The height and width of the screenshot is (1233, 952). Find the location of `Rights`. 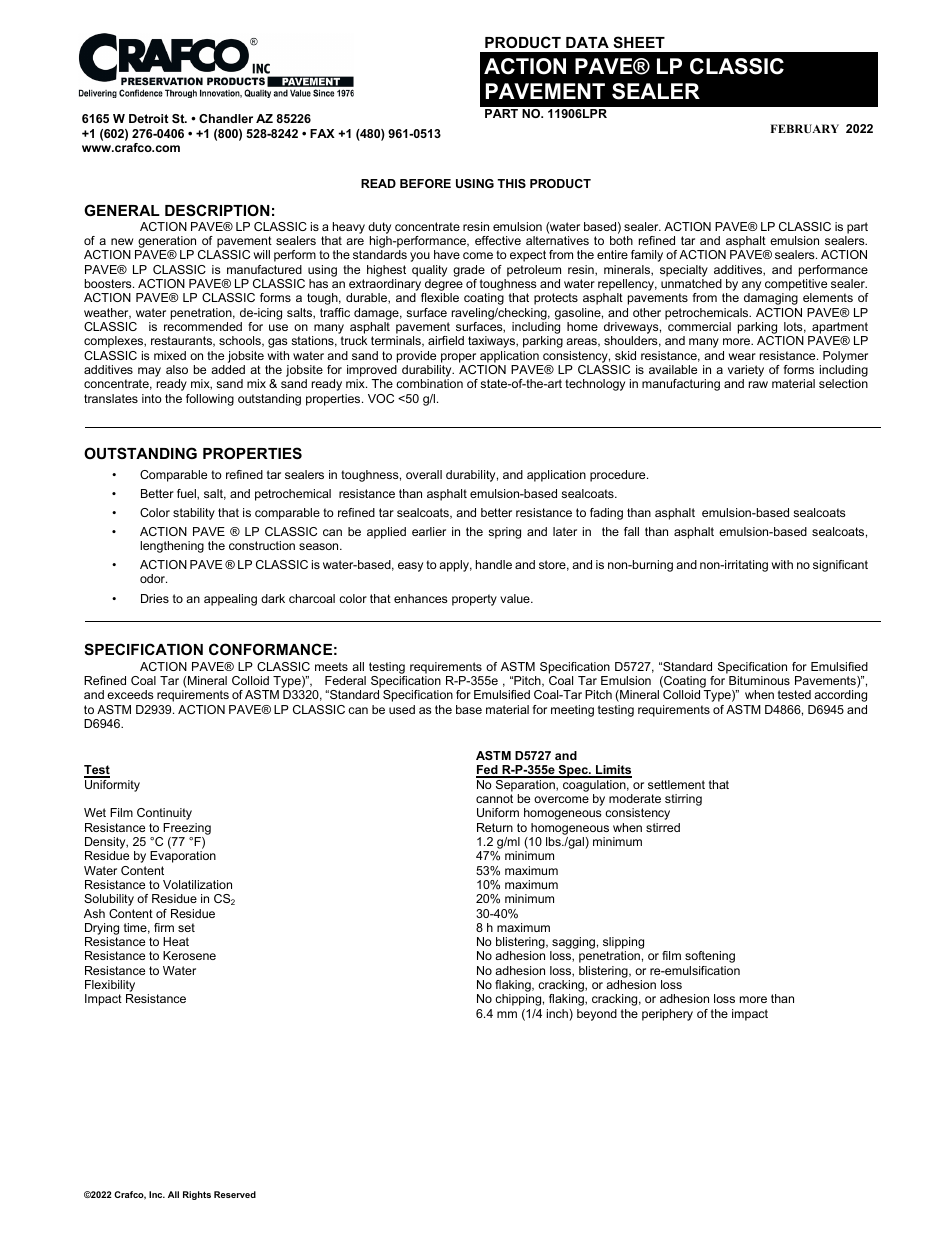

Rights is located at coordinates (197, 1195).
